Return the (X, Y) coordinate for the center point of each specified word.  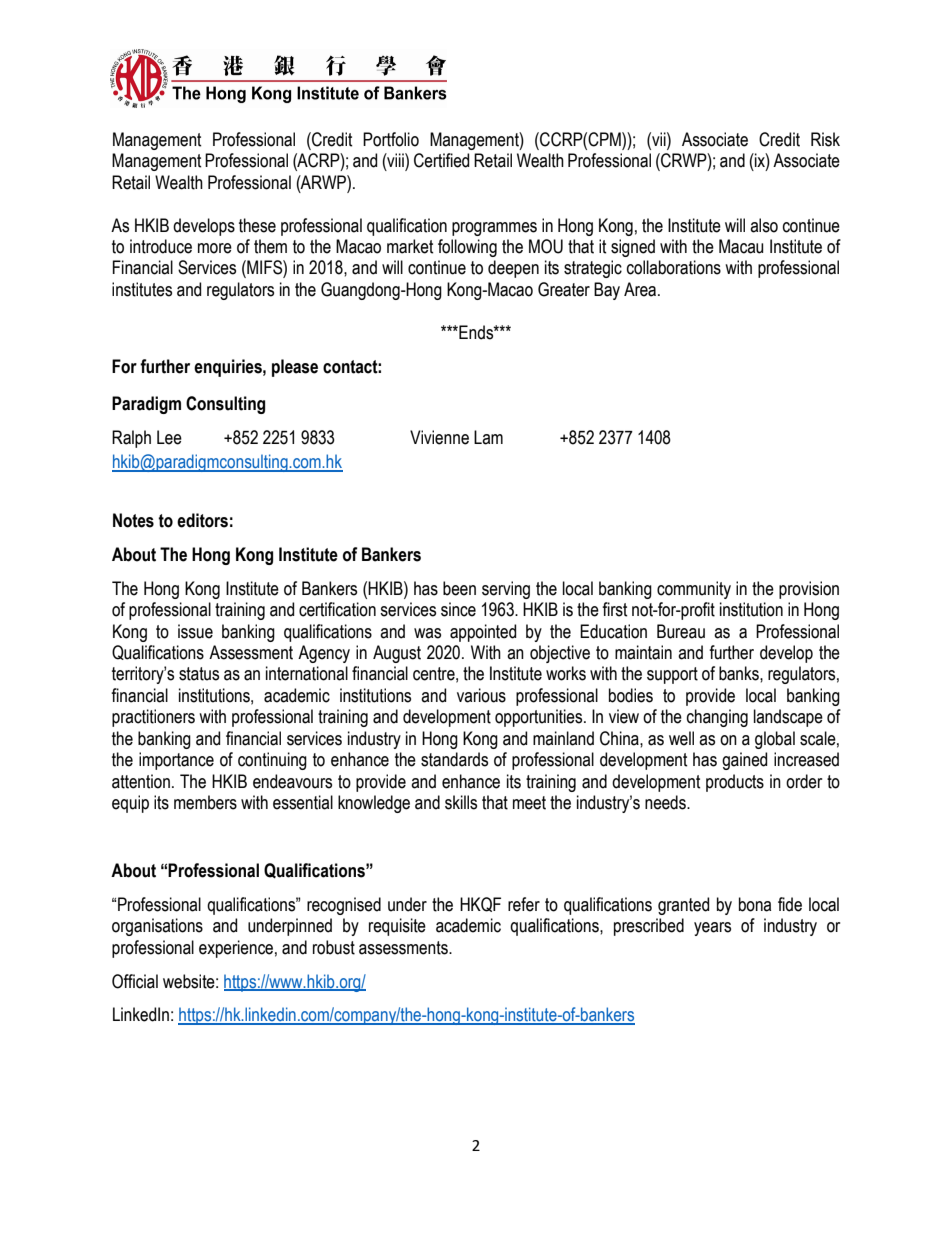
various (481, 695)
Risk (825, 139)
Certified (441, 160)
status (199, 674)
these (257, 225)
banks (740, 673)
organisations (157, 927)
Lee (169, 437)
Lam (488, 437)
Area (641, 289)
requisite (397, 927)
